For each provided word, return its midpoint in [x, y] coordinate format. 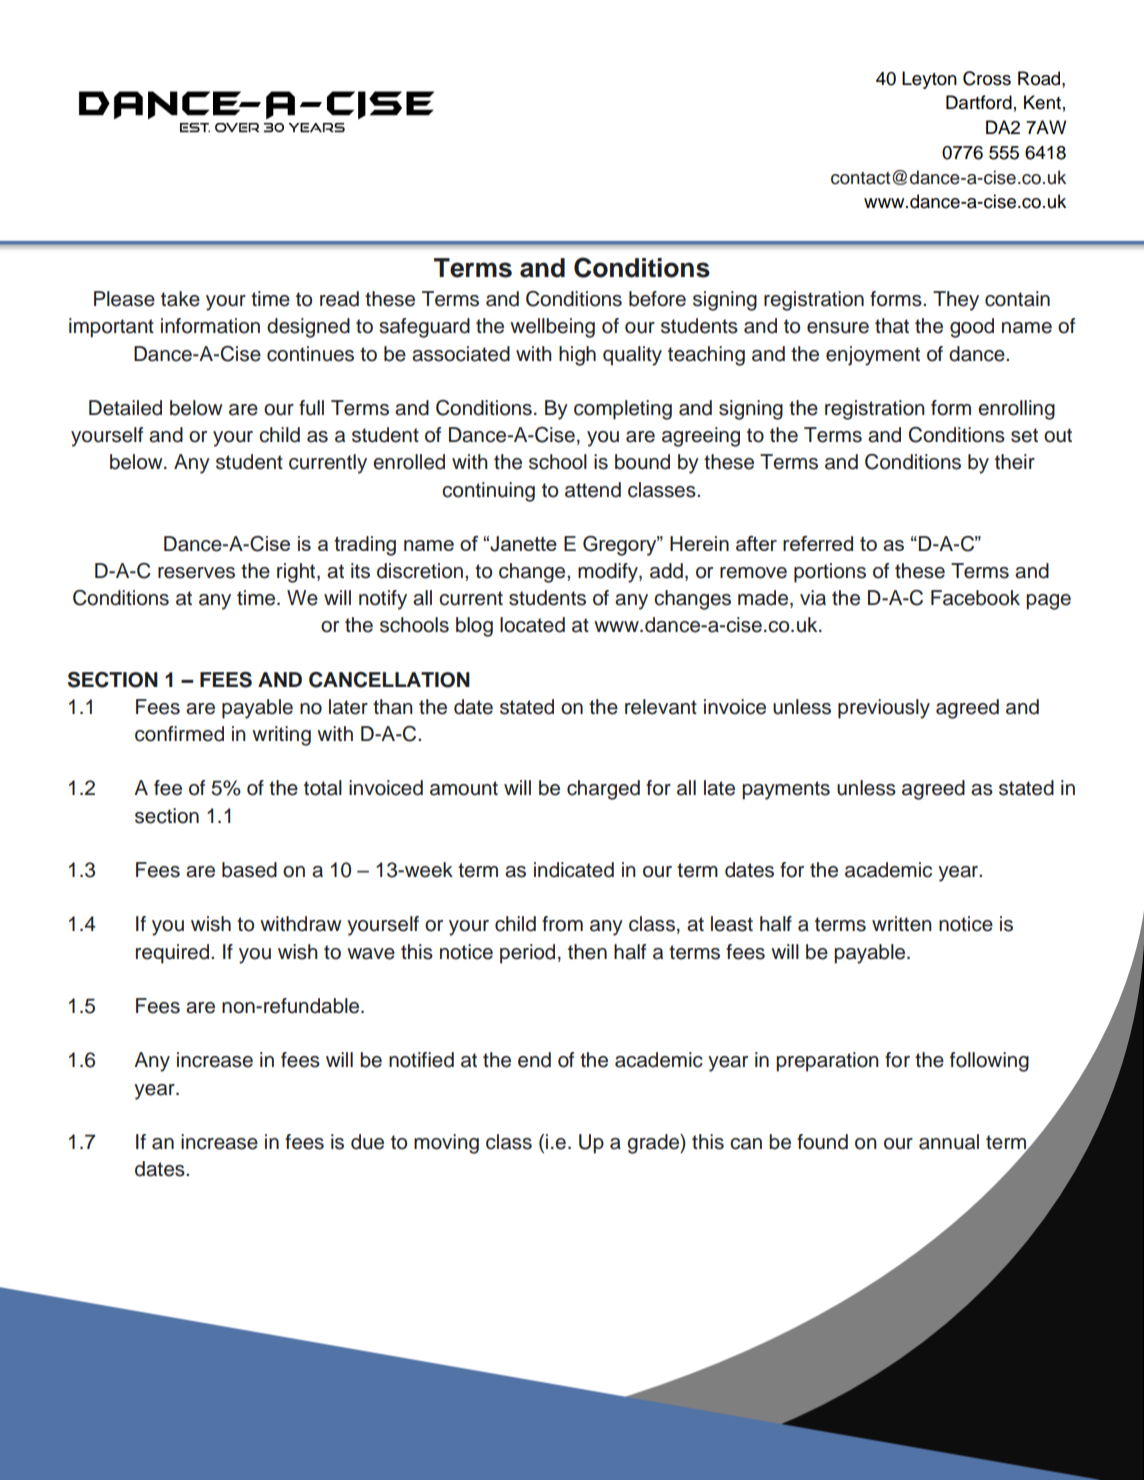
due [367, 1142]
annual [949, 1142]
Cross [987, 78]
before [657, 299]
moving [446, 1144]
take [180, 299]
